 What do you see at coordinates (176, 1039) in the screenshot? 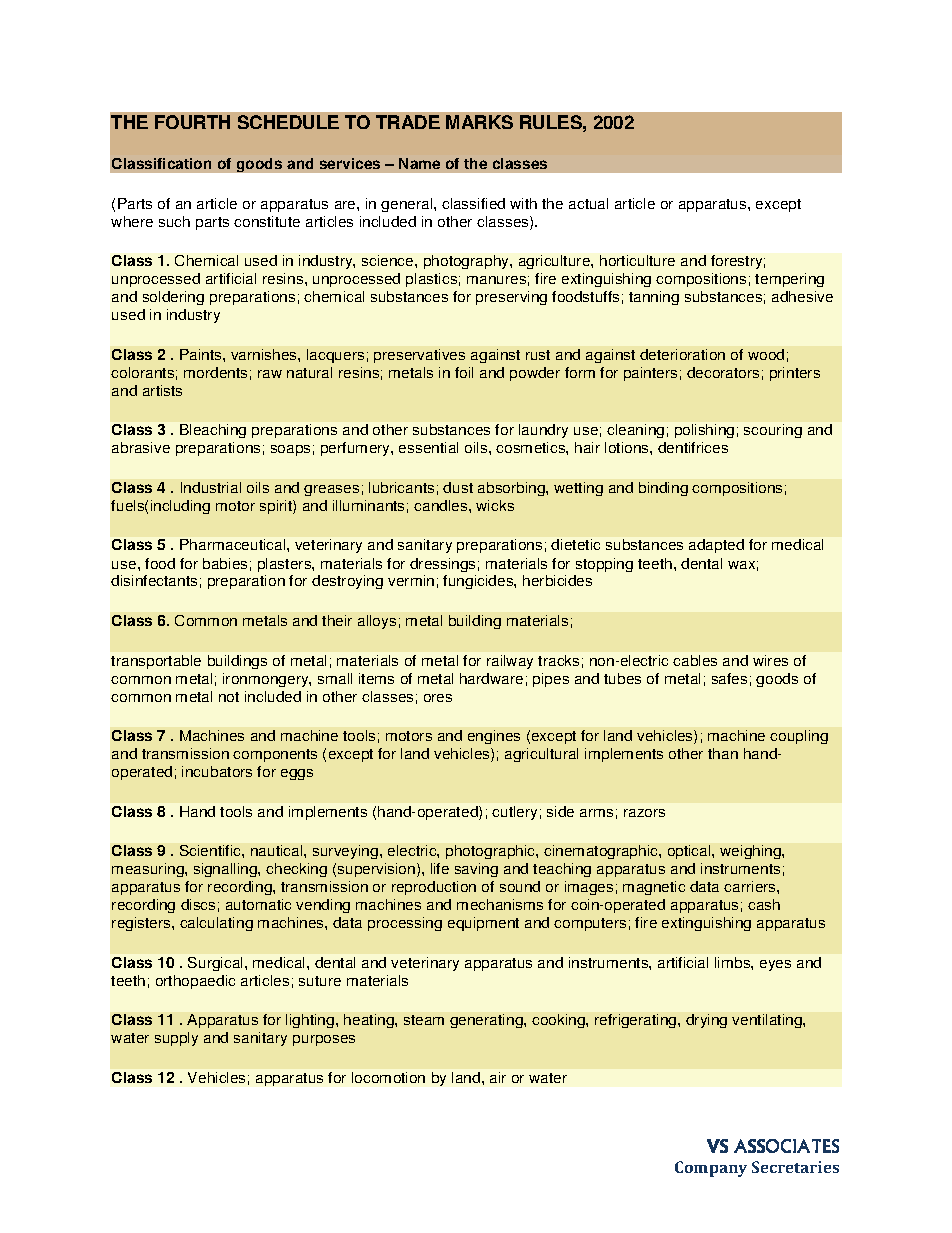
I see `supply` at bounding box center [176, 1039].
